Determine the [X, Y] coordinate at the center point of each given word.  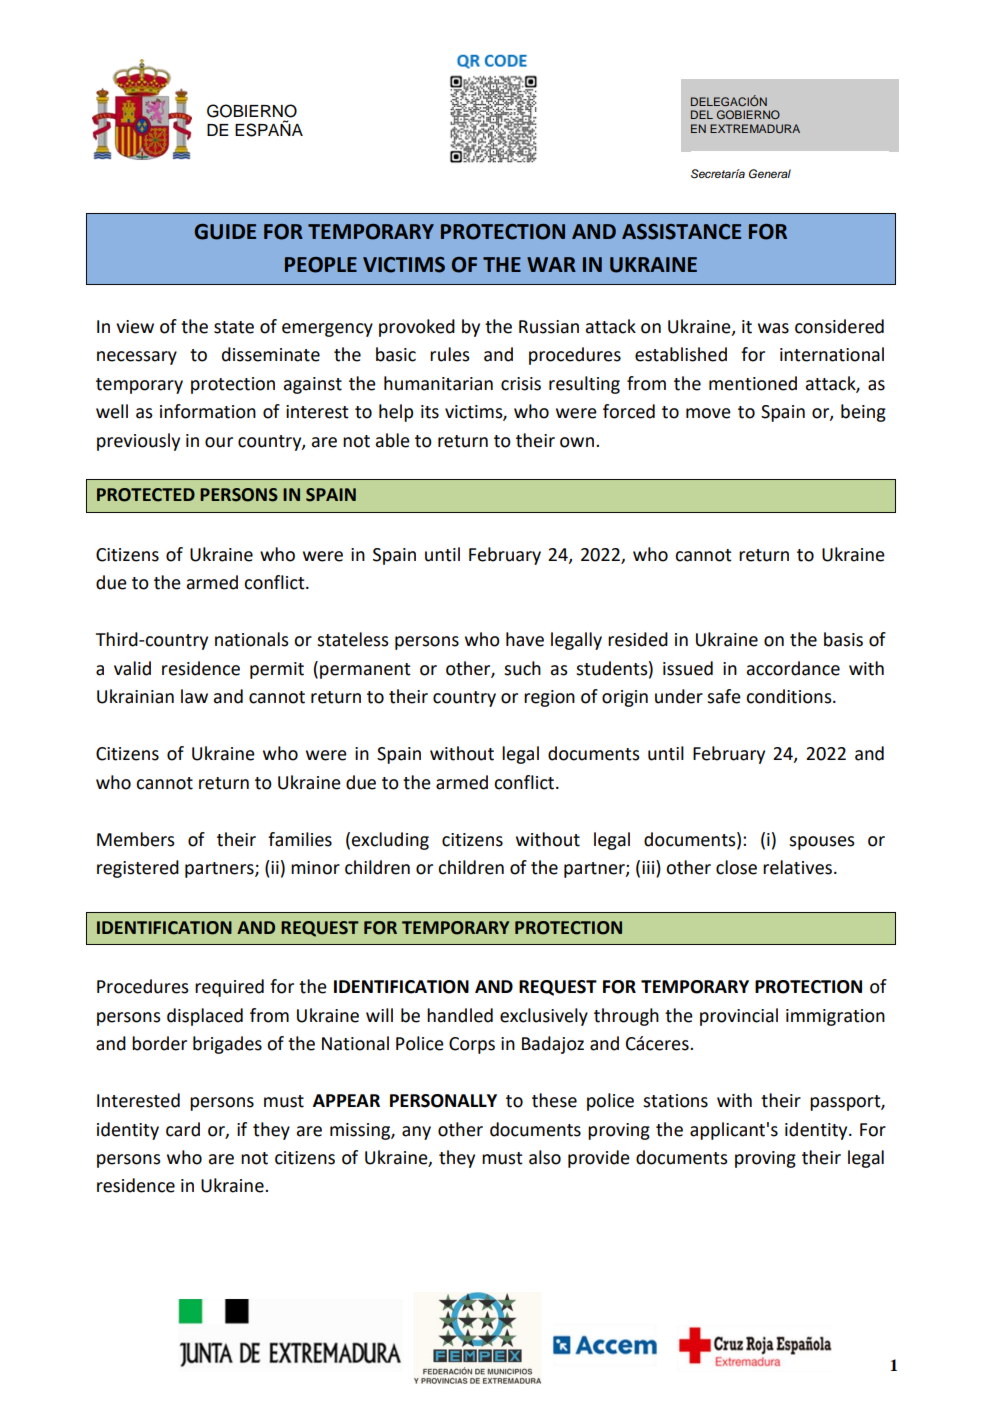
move [708, 413]
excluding [390, 841]
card [183, 1129]
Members [136, 839]
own [577, 442]
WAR [551, 264]
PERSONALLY [443, 1101]
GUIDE [225, 232]
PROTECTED [146, 495]
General [770, 174]
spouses [822, 843]
